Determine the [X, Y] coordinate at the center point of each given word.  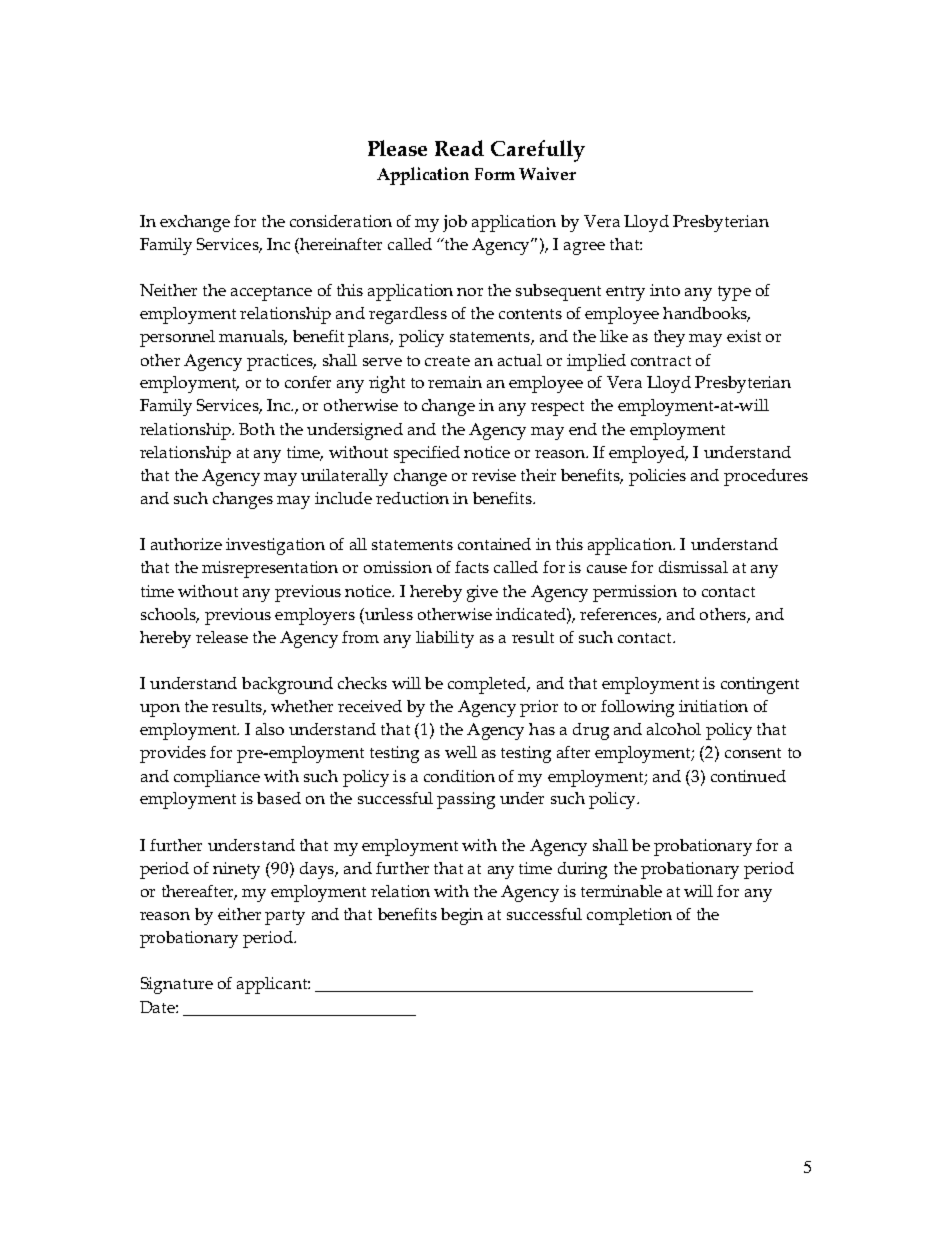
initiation [713, 706]
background [287, 685]
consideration [341, 221]
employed [648, 454]
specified [427, 454]
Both [257, 429]
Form [495, 174]
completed [488, 685]
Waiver [547, 173]
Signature [177, 985]
